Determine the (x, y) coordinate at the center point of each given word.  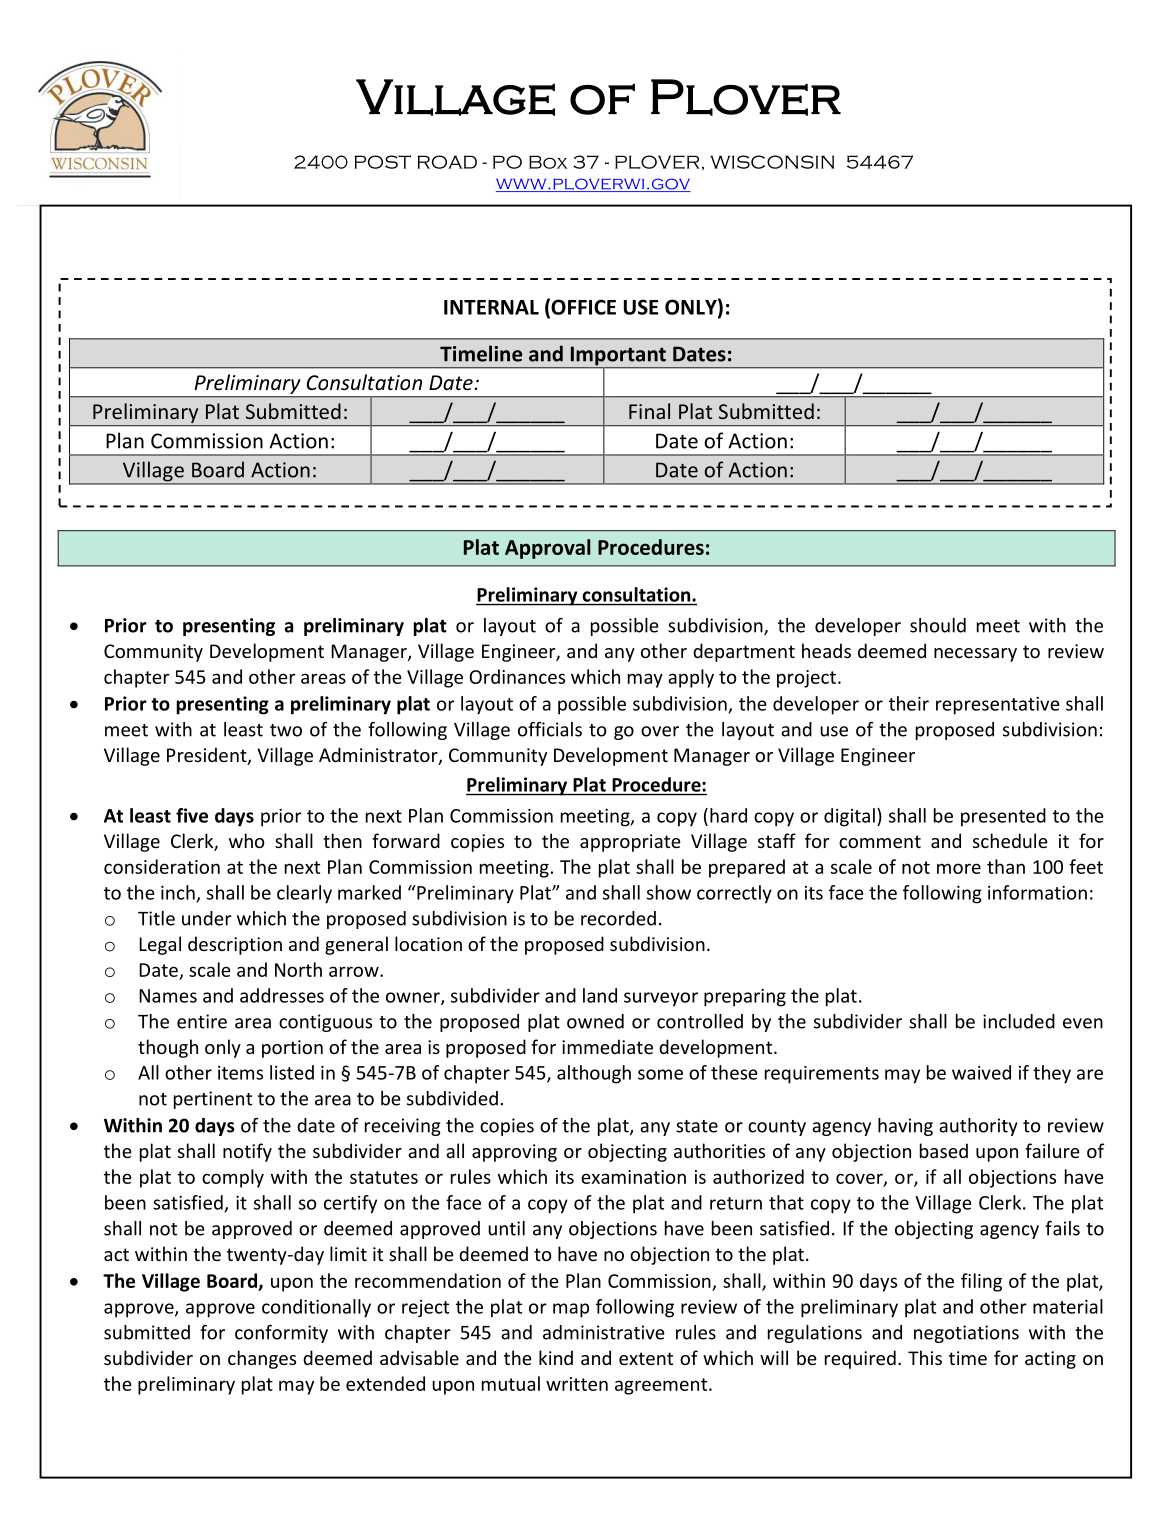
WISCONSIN (772, 162)
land (600, 995)
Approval (548, 549)
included (1019, 1021)
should (938, 625)
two (286, 730)
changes (262, 1359)
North (298, 969)
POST (382, 162)
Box (548, 162)
